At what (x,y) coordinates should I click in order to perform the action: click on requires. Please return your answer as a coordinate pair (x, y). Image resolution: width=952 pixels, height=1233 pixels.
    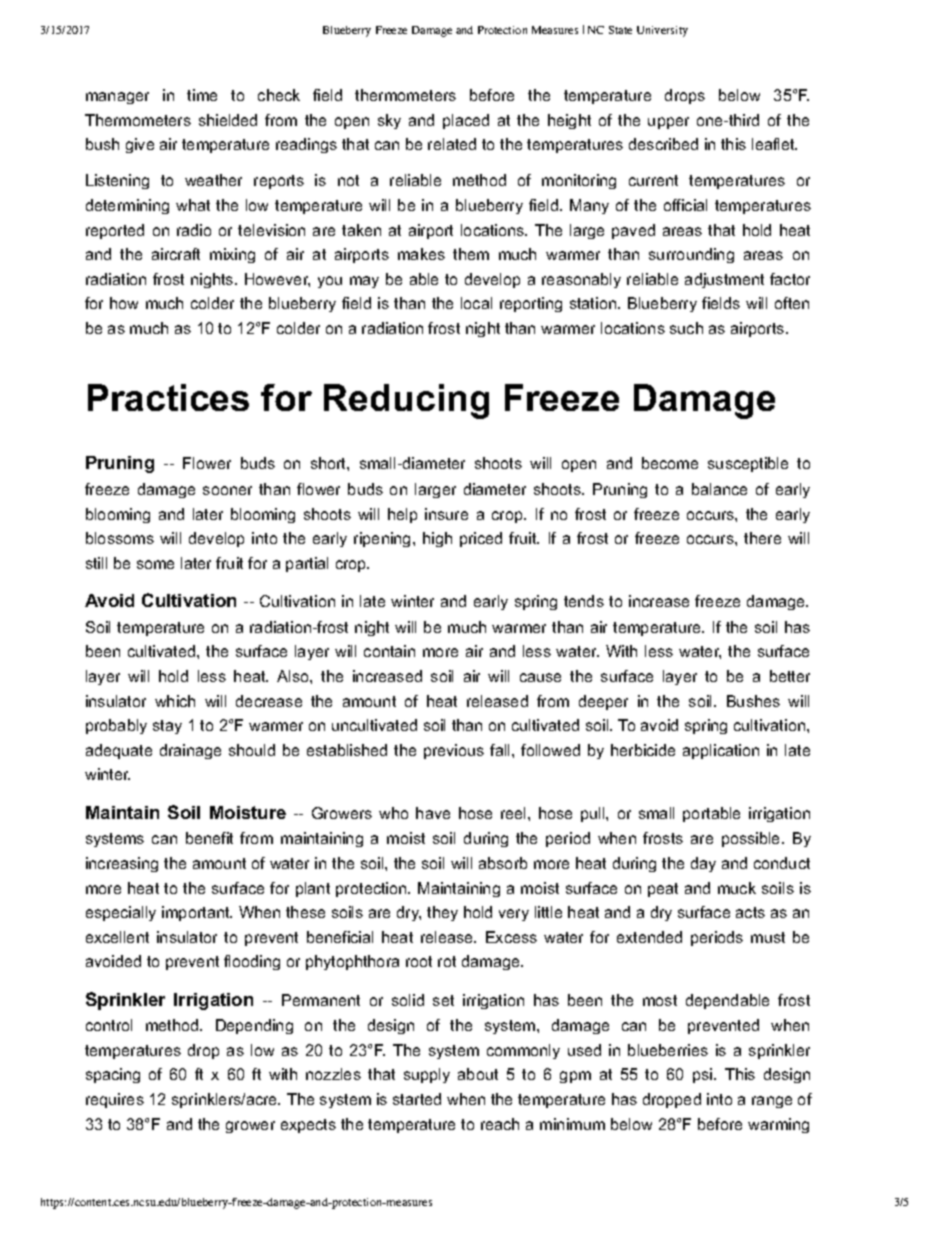
    Looking at the image, I should click on (115, 1100).
